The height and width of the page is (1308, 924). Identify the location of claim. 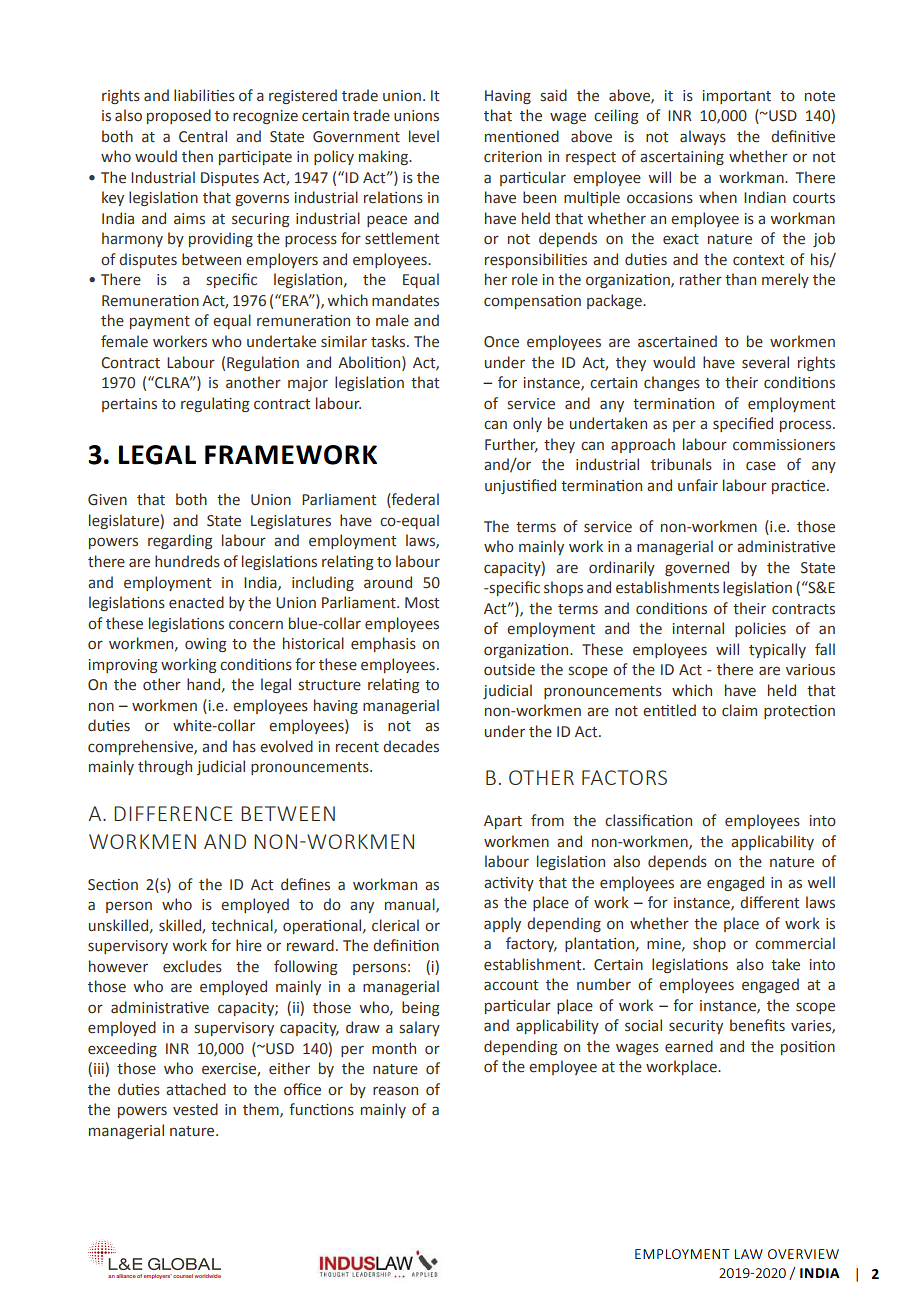
(739, 710).
